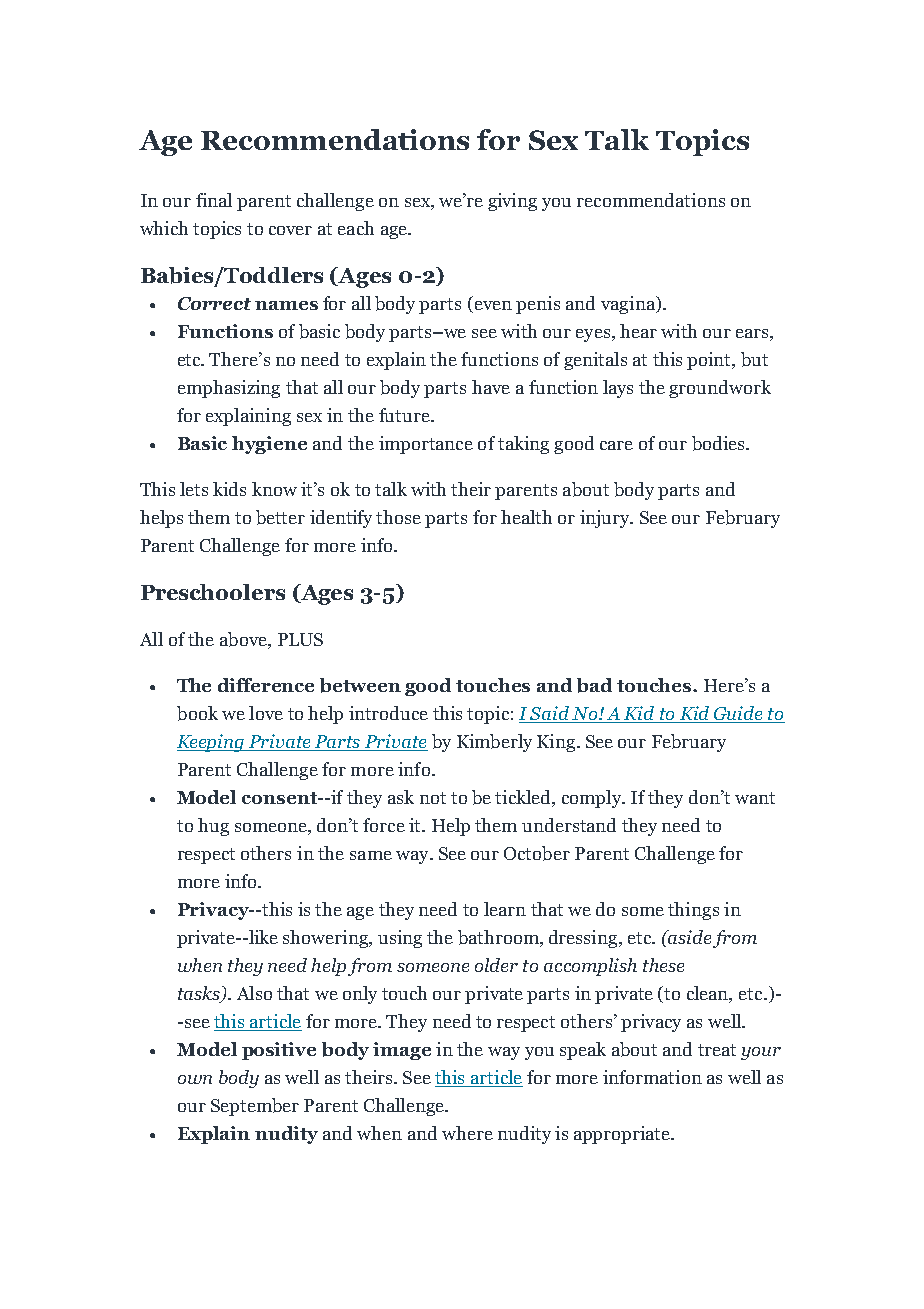  What do you see at coordinates (388, 713) in the screenshot?
I see `introduce` at bounding box center [388, 713].
